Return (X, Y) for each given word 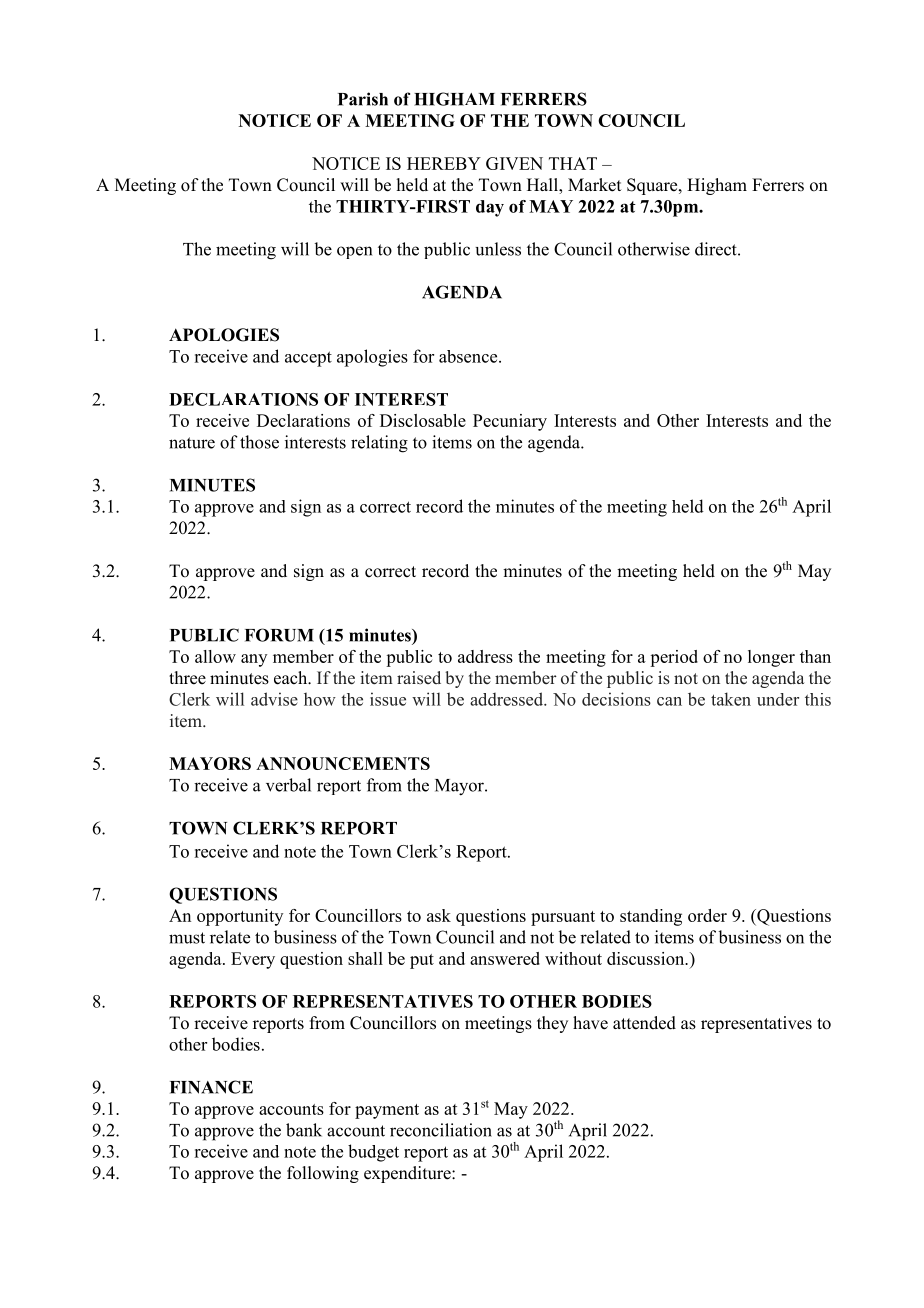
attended (644, 1023)
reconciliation (441, 1130)
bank (304, 1130)
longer (771, 658)
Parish (363, 99)
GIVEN (514, 163)
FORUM (279, 635)
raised (419, 677)
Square (653, 186)
